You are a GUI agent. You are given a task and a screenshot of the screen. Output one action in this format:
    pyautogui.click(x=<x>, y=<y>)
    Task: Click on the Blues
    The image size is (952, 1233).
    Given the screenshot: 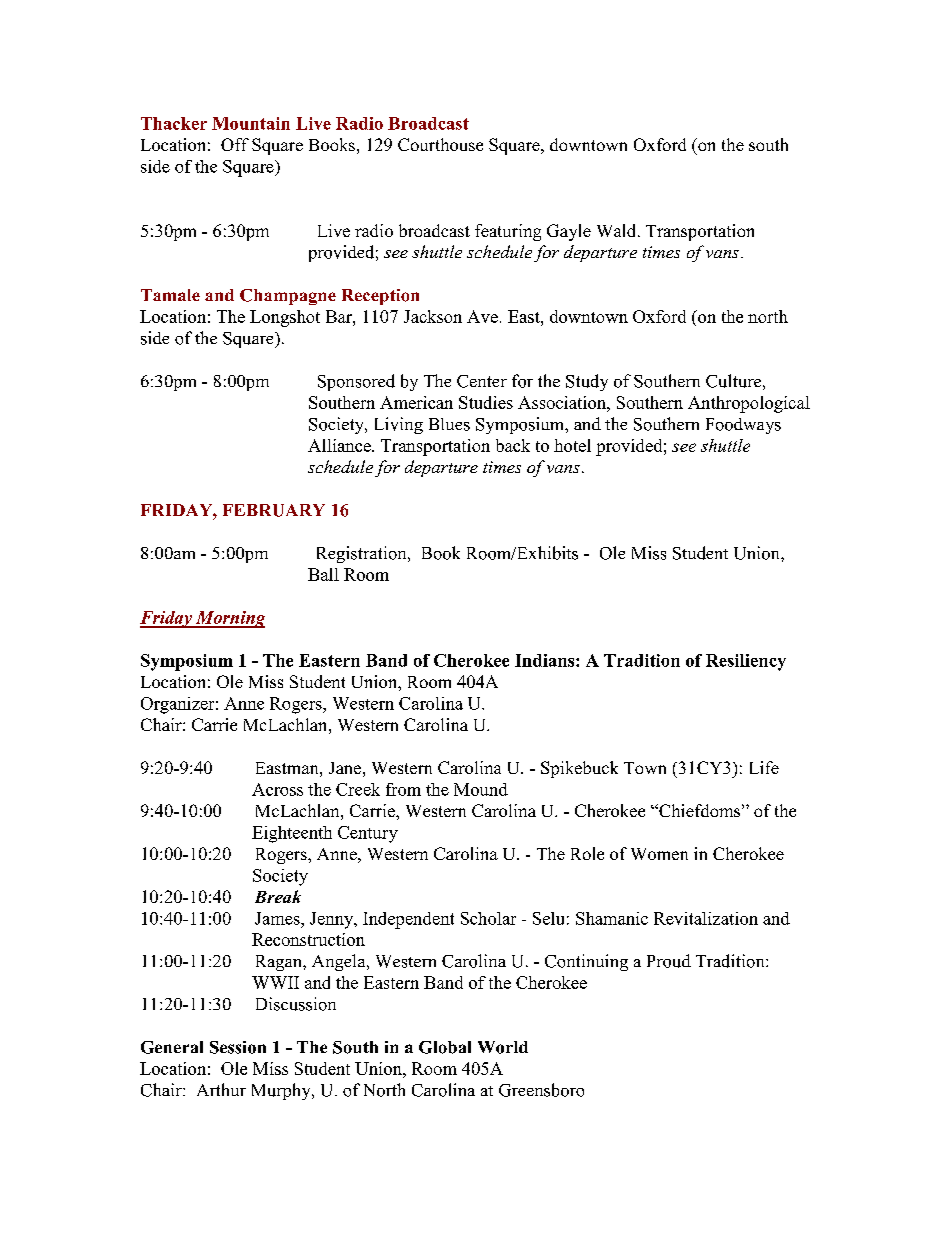 What is the action you would take?
    pyautogui.click(x=449, y=424)
